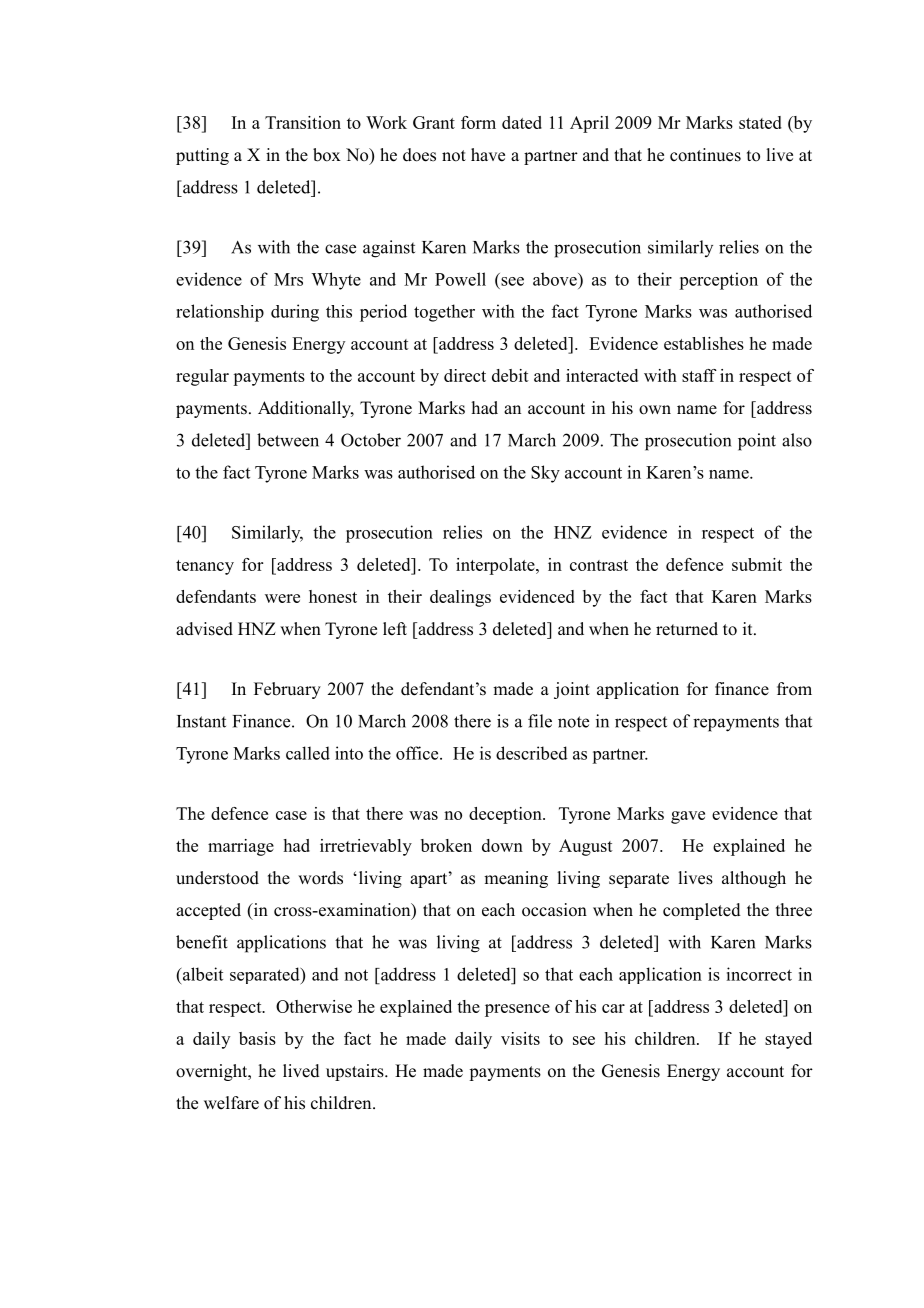  What do you see at coordinates (705, 155) in the page?
I see `continues` at bounding box center [705, 155].
